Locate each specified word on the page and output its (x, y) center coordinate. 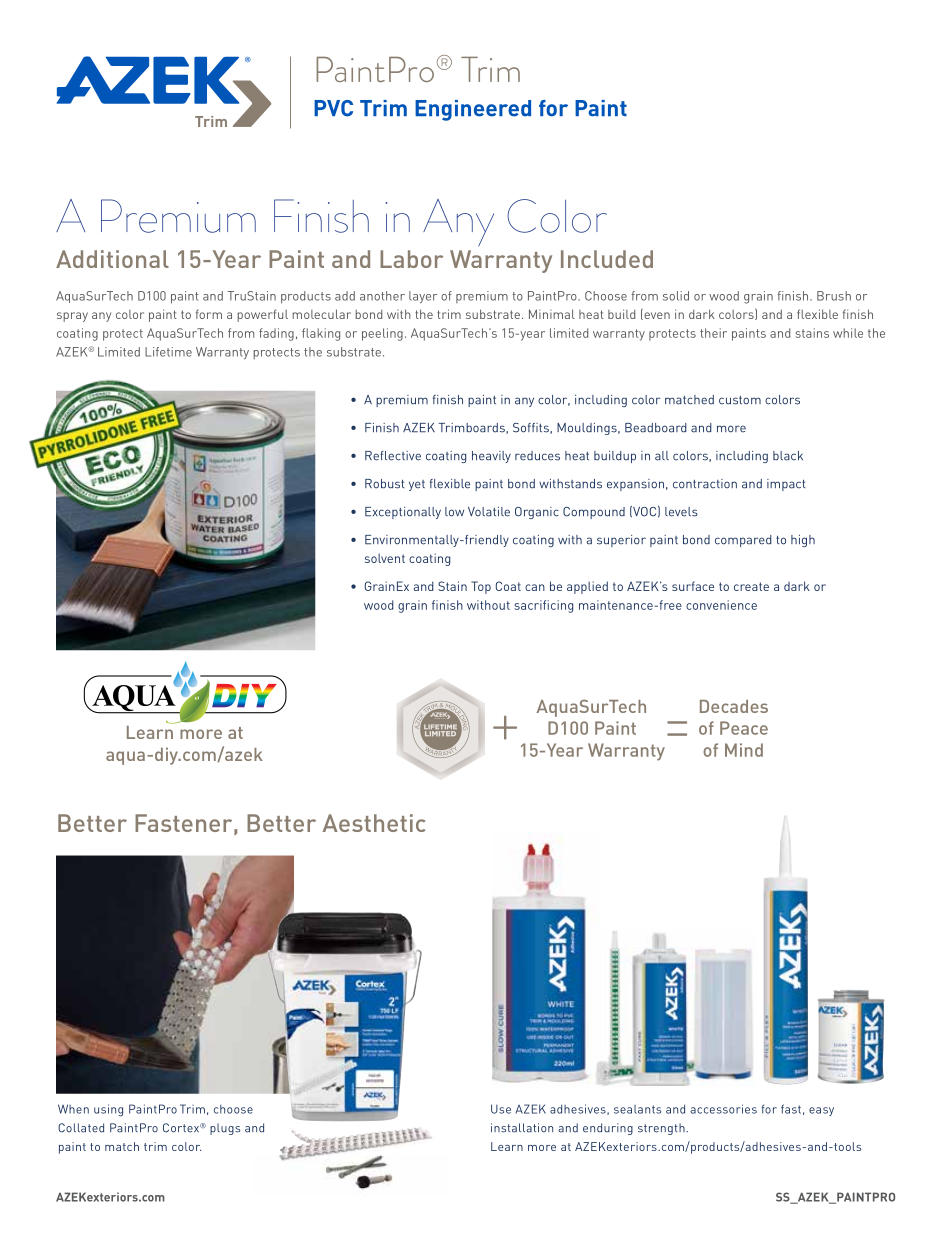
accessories (723, 1109)
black (788, 456)
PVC (333, 108)
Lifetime (168, 352)
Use (501, 1109)
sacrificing (543, 606)
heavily (491, 457)
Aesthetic (374, 823)
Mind (744, 750)
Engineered (473, 110)
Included (607, 259)
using (108, 1110)
